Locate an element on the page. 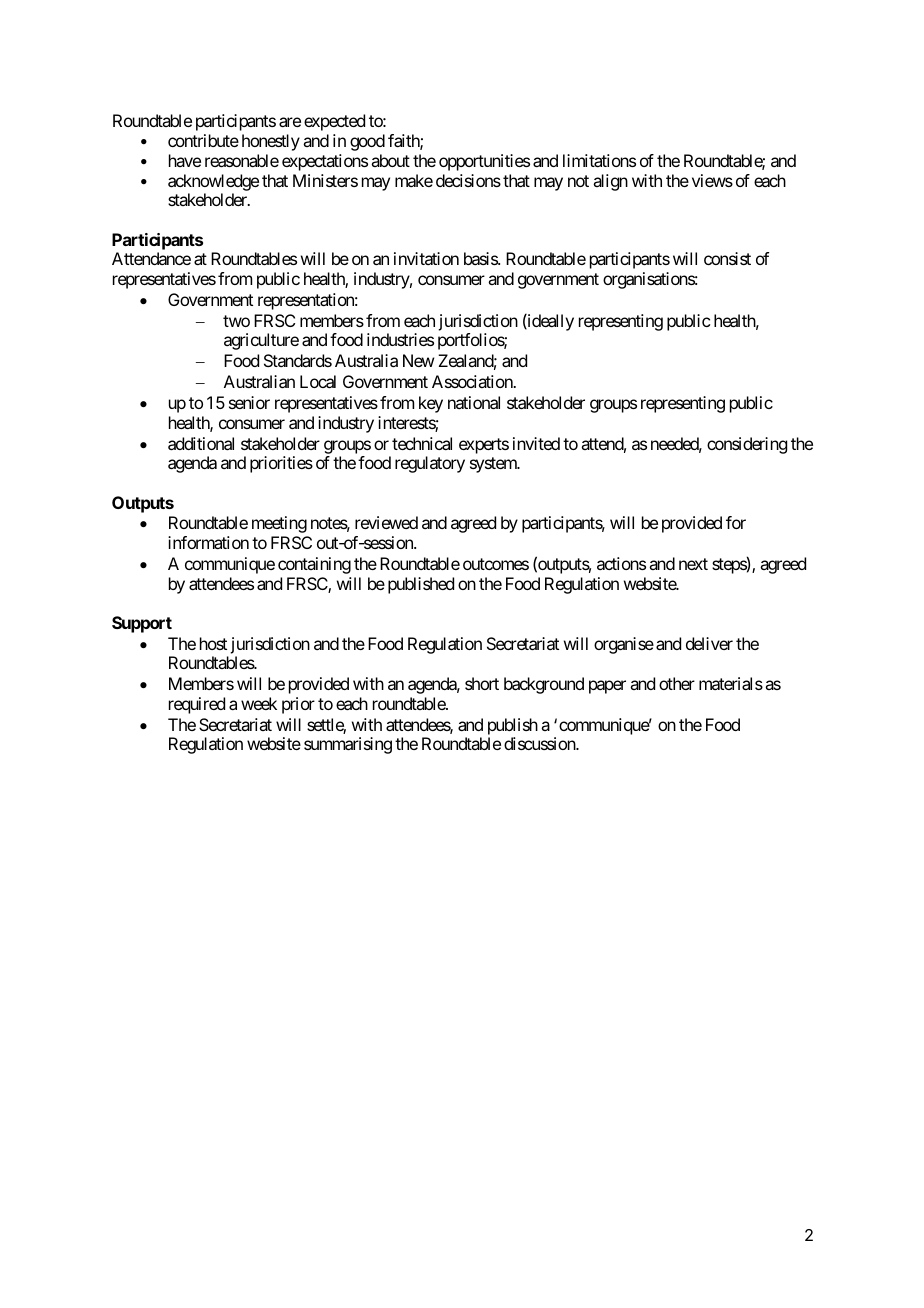 Image resolution: width=924 pixels, height=1308 pixels. contribute is located at coordinates (203, 140).
